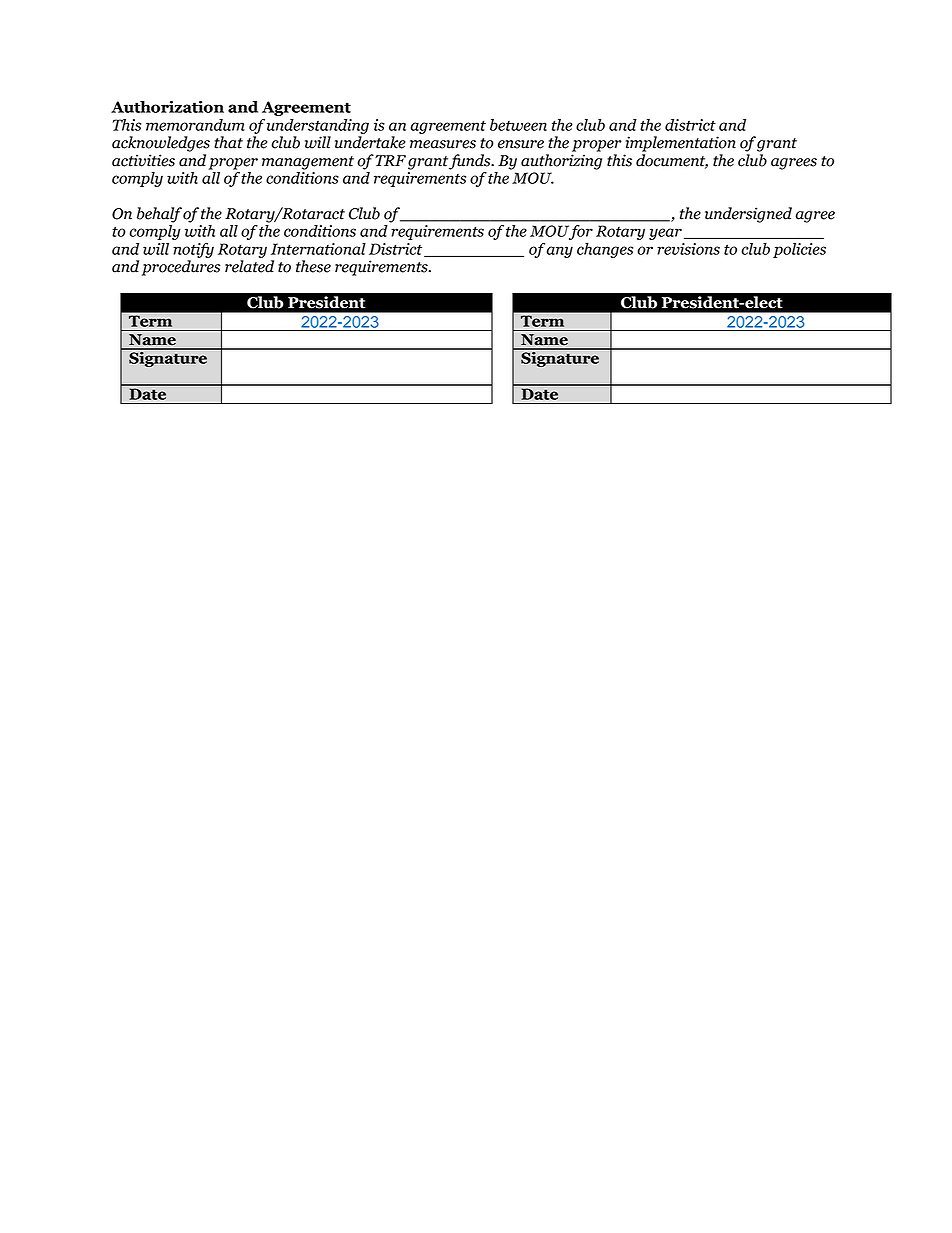 This screenshot has height=1233, width=952. I want to click on Authorization, so click(167, 107).
